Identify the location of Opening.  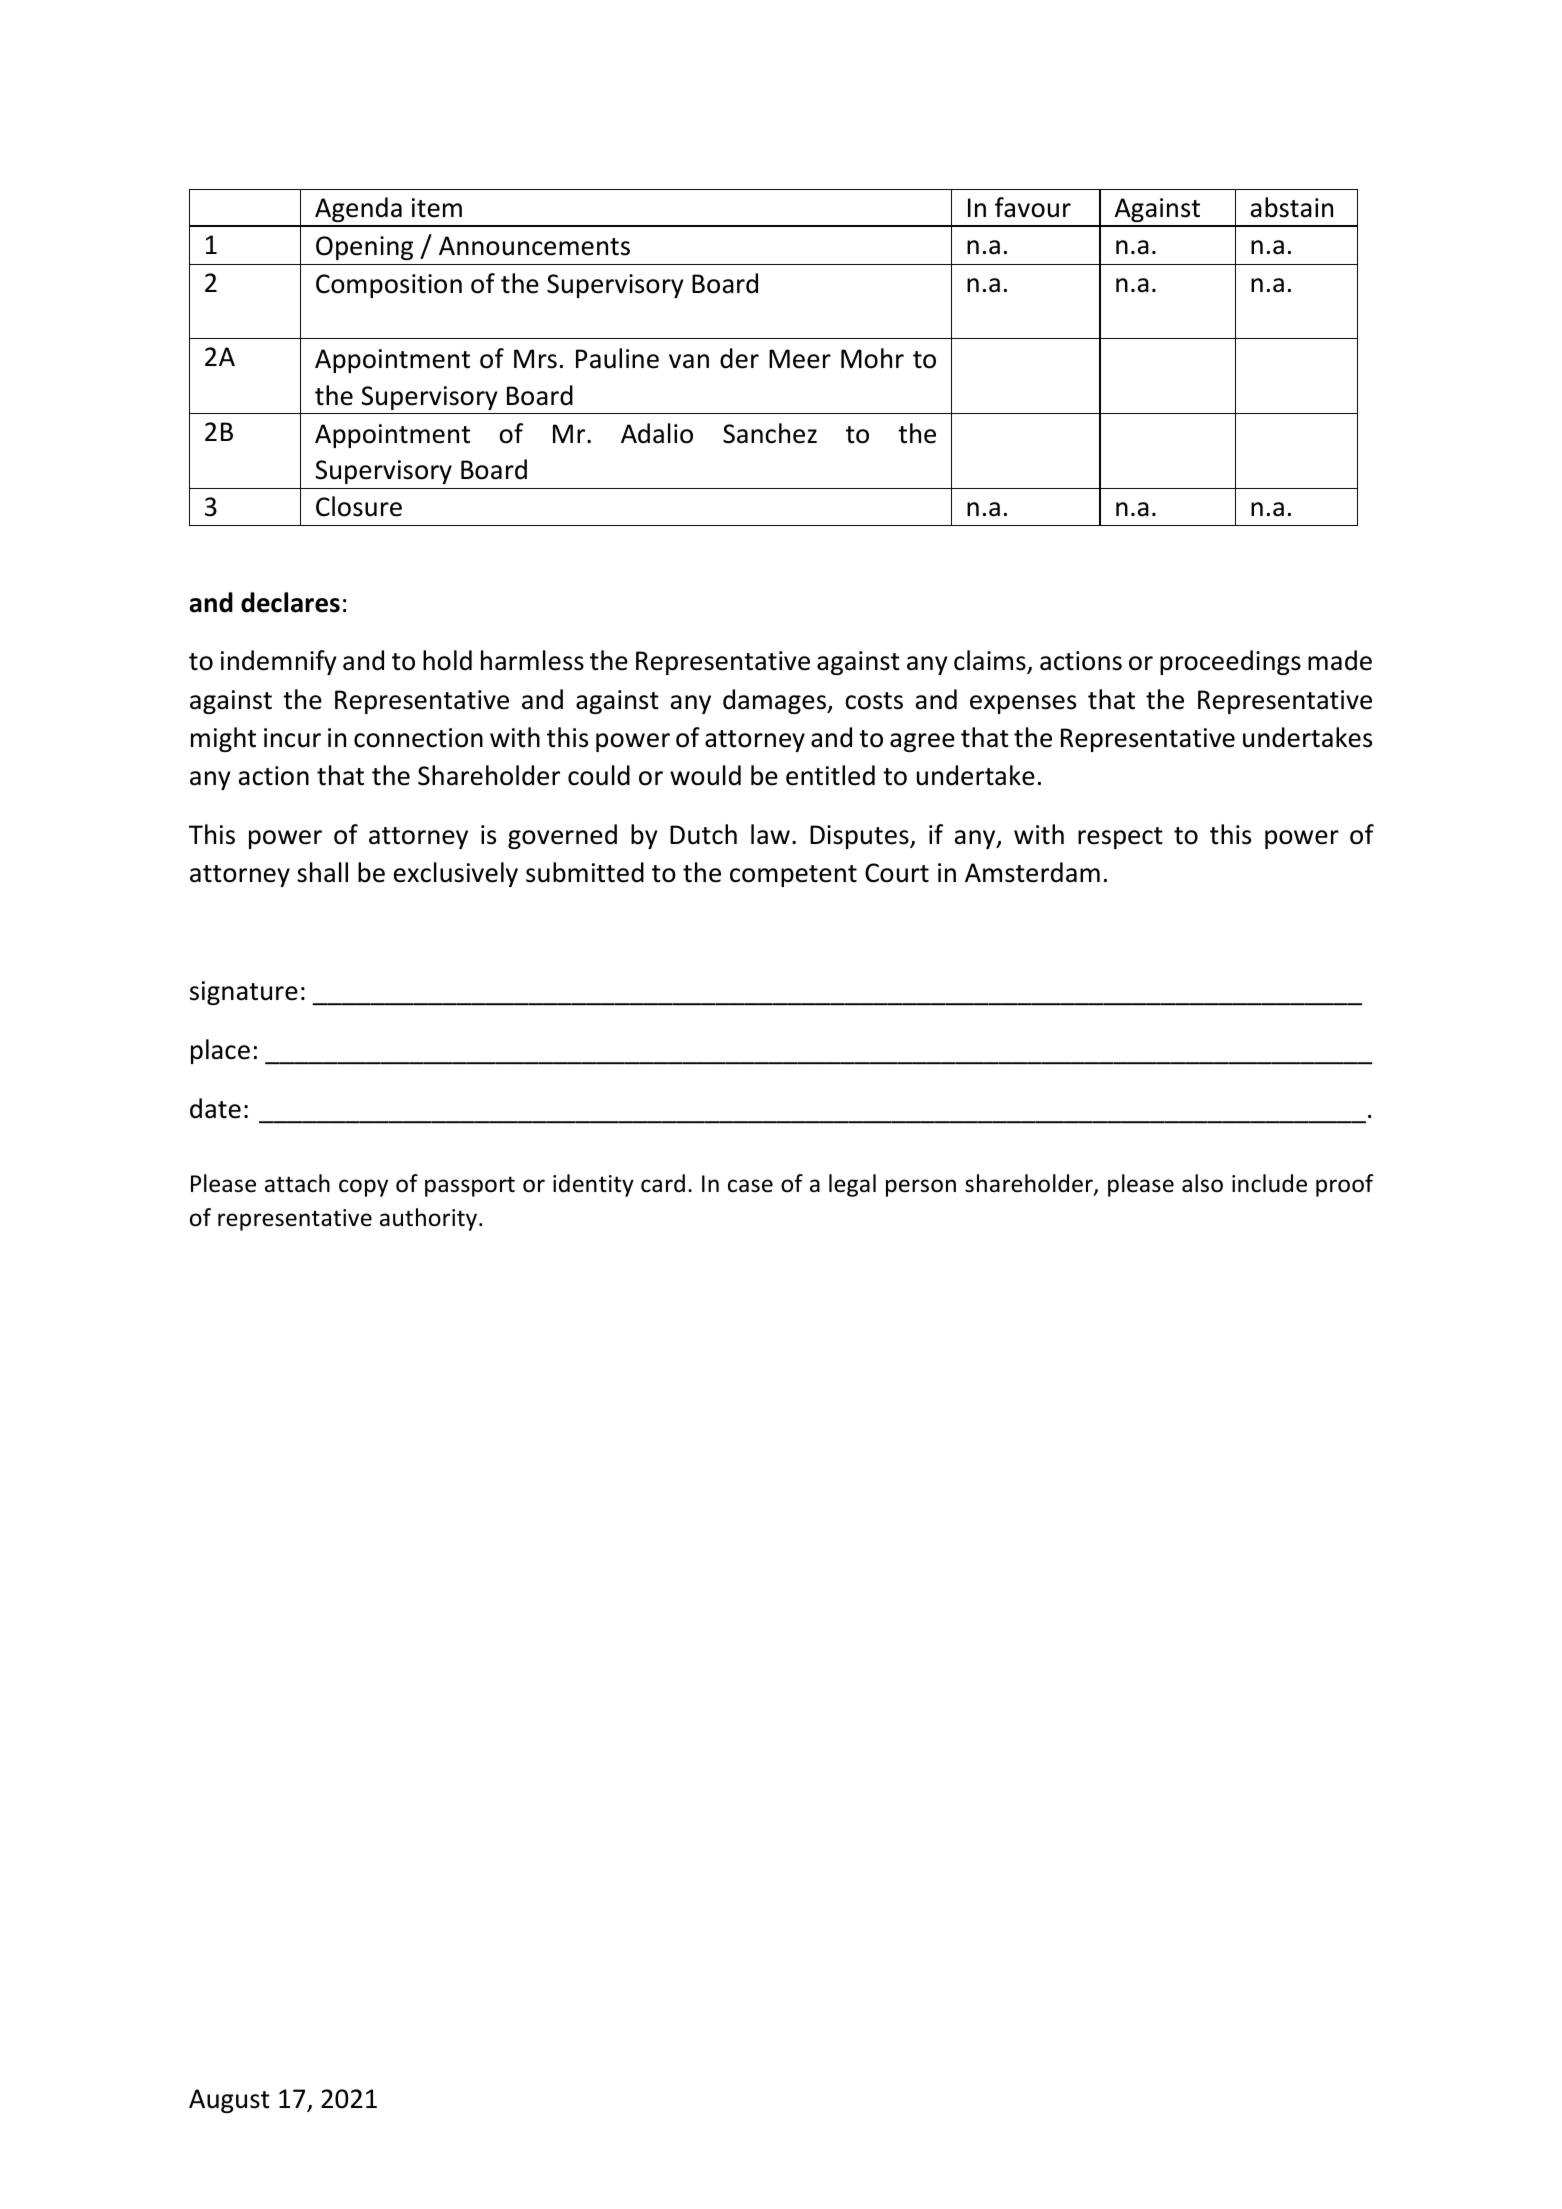
(364, 248).
